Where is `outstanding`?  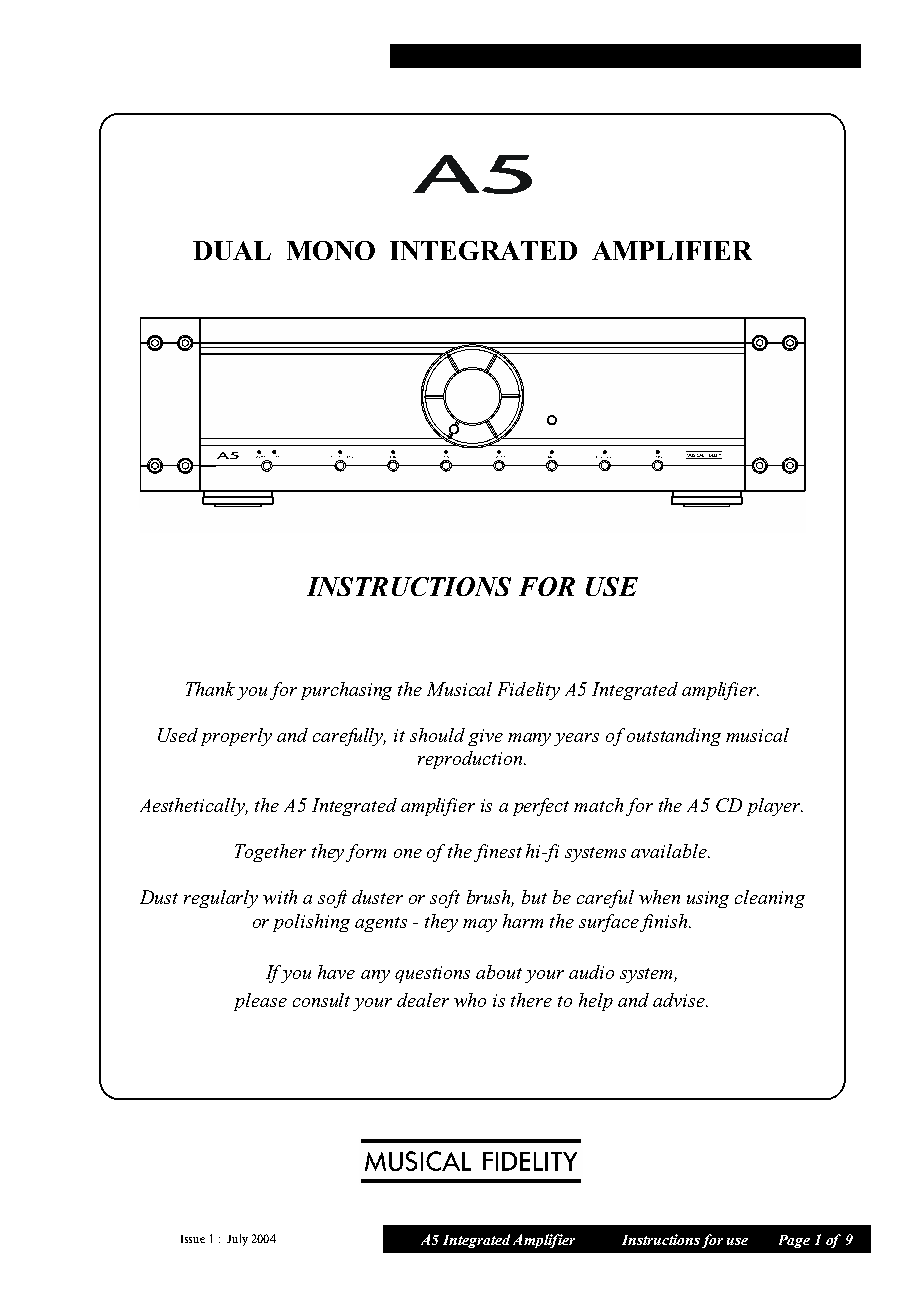 outstanding is located at coordinates (674, 737).
